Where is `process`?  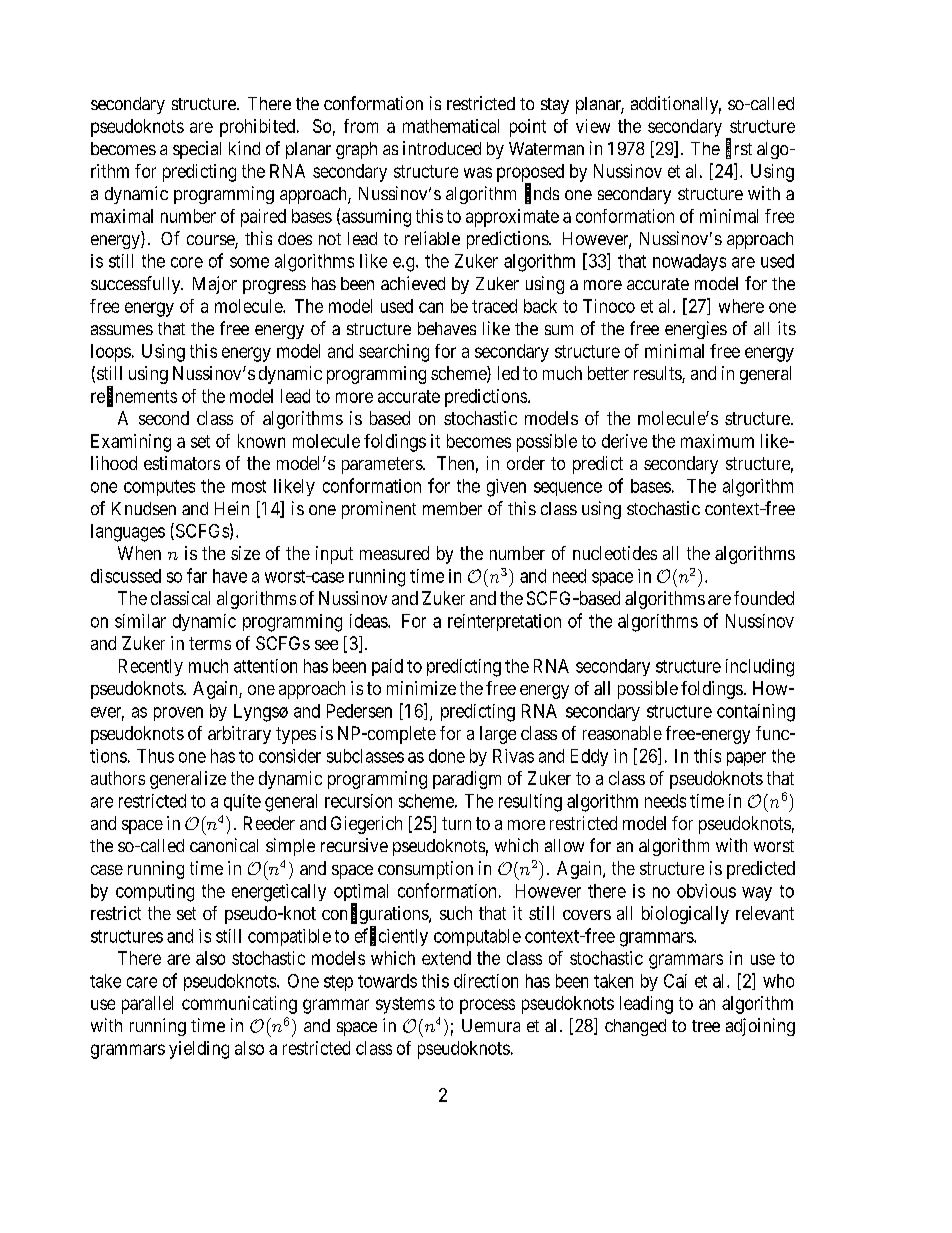 process is located at coordinates (487, 1006).
